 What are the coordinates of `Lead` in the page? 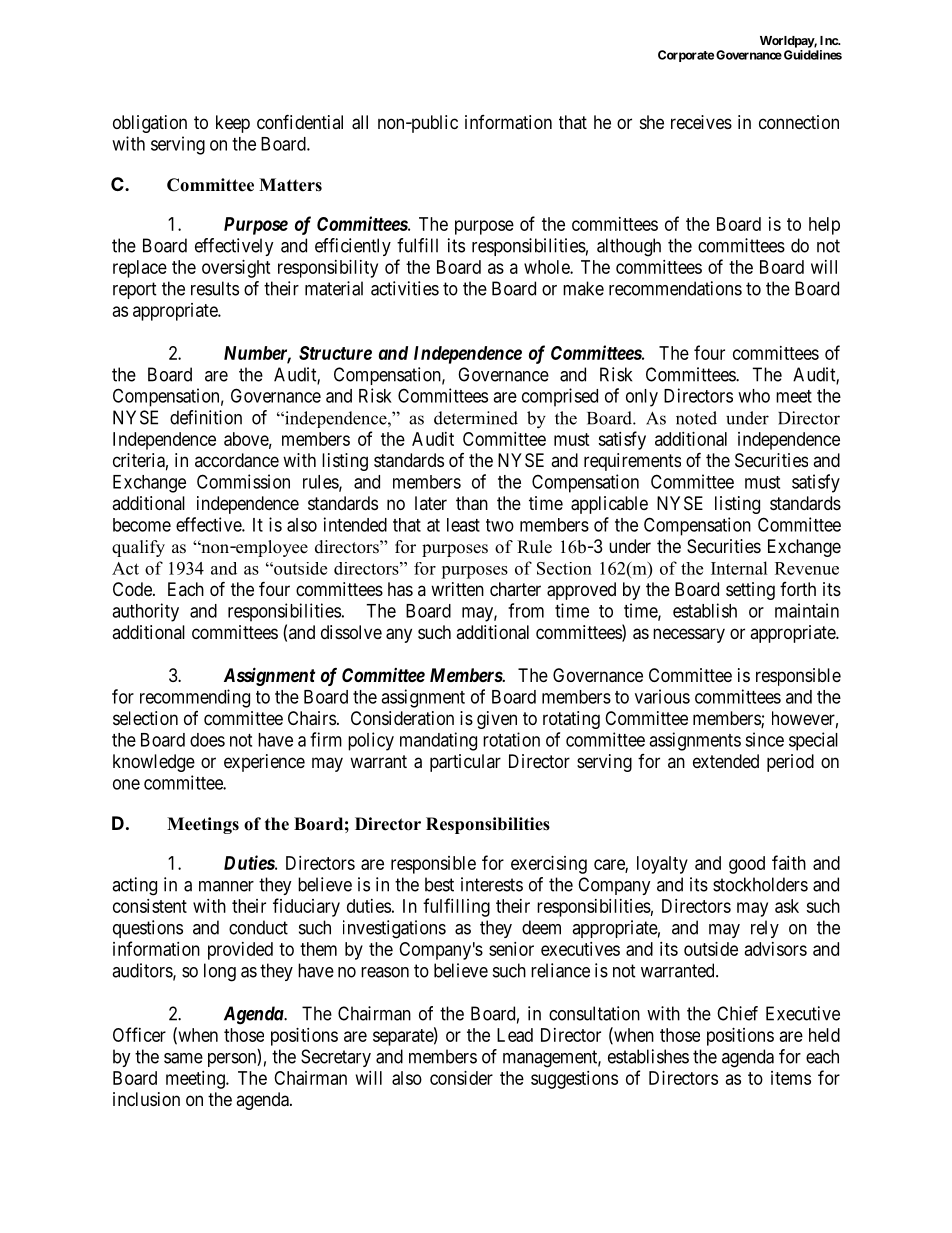 It's located at (515, 1035).
